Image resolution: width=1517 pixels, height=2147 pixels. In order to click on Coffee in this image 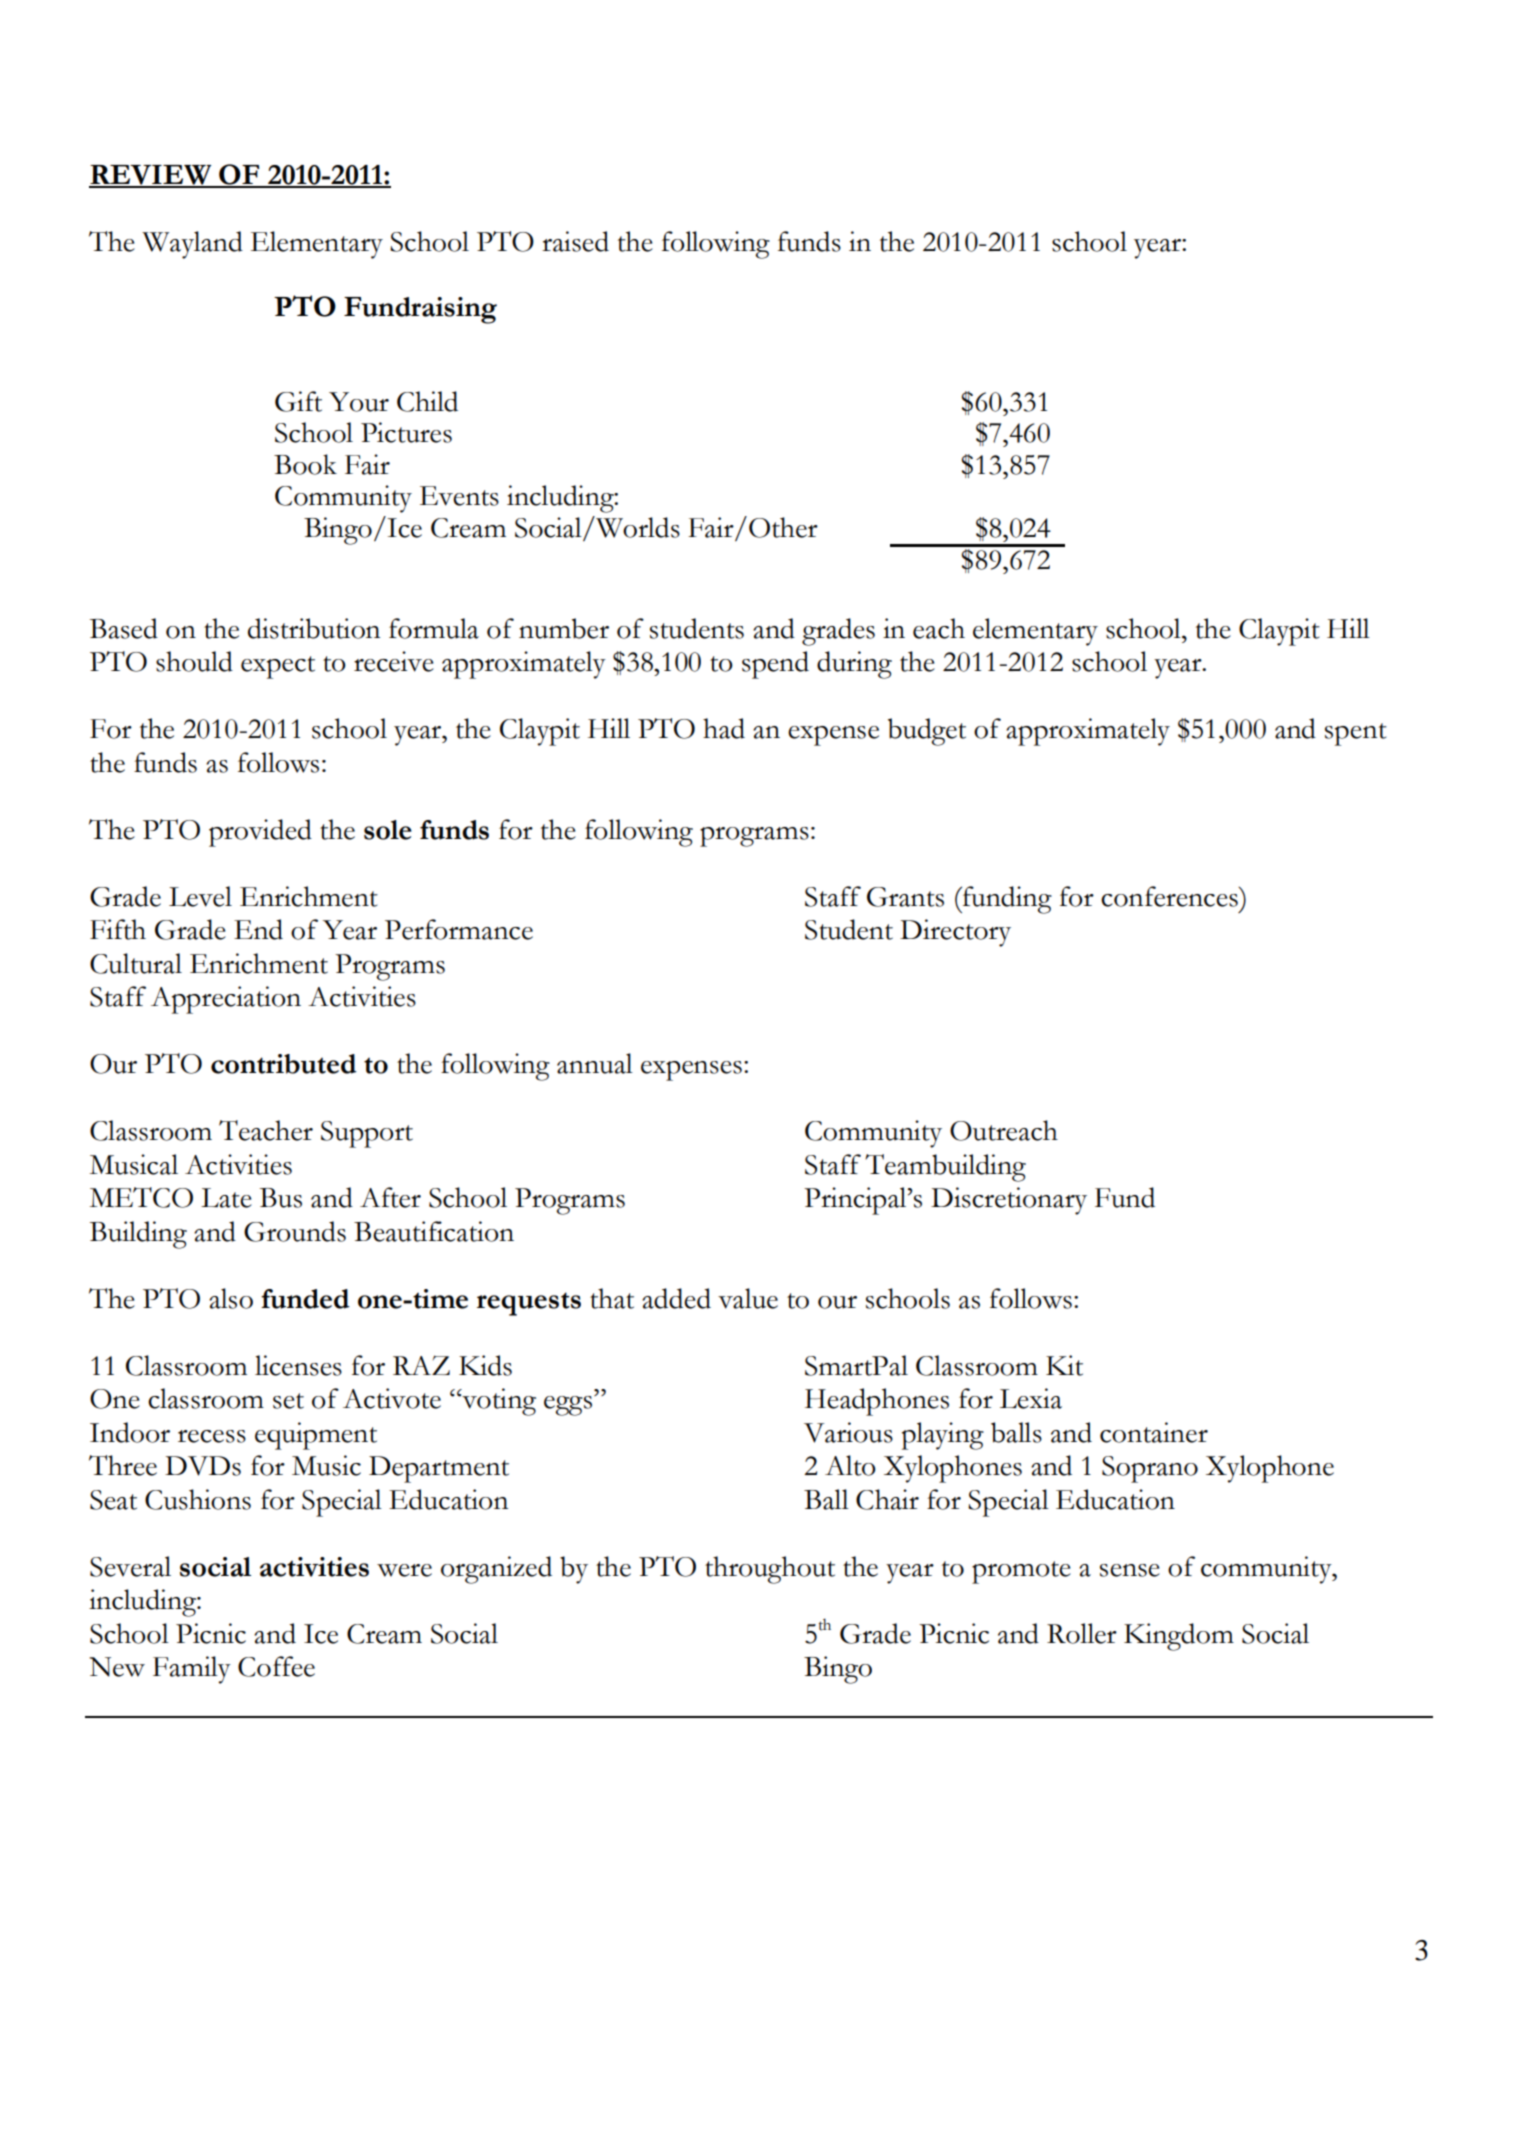, I will do `click(276, 1666)`.
